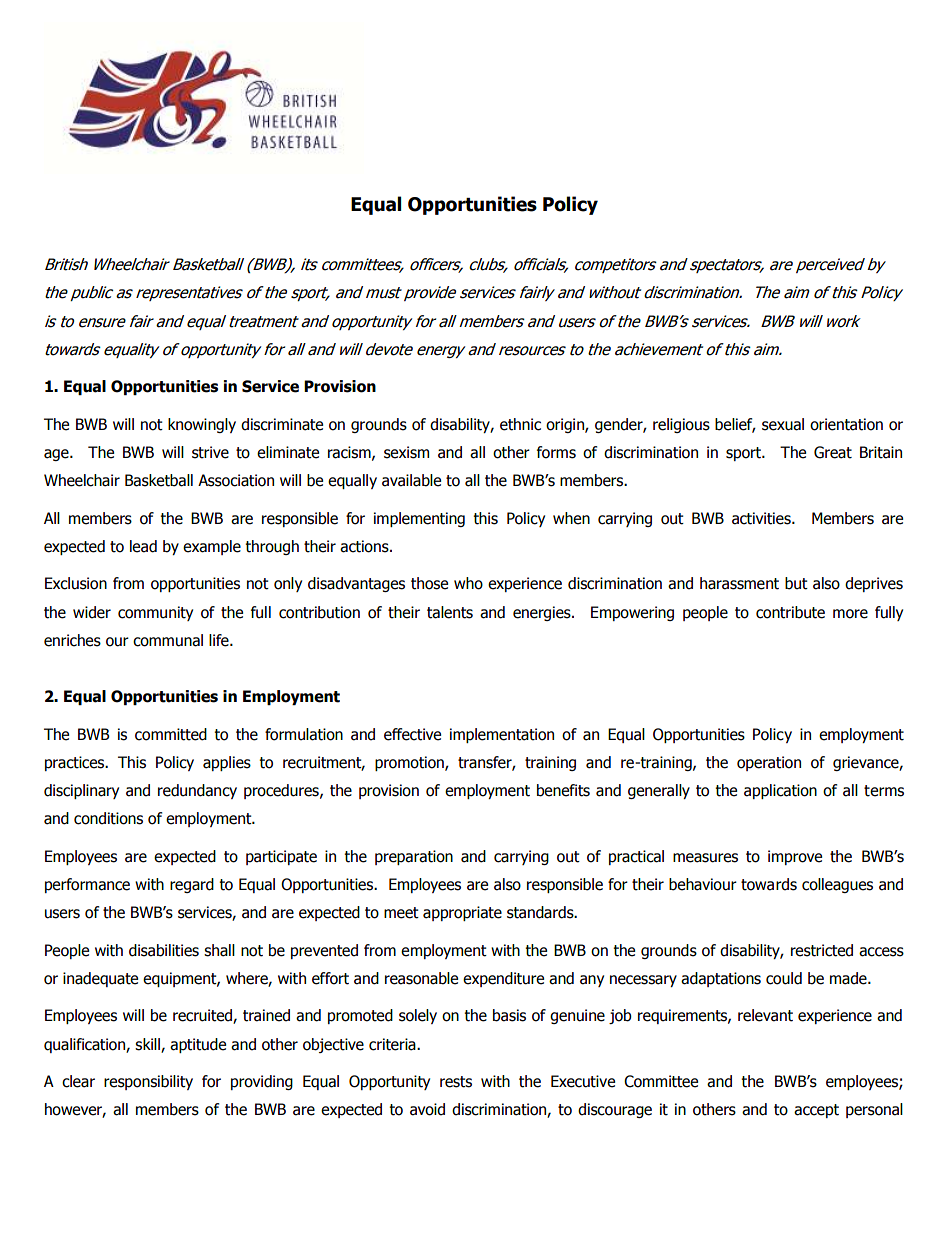 This screenshot has height=1233, width=952. Describe the element at coordinates (456, 1082) in the screenshot. I see `rests` at that location.
